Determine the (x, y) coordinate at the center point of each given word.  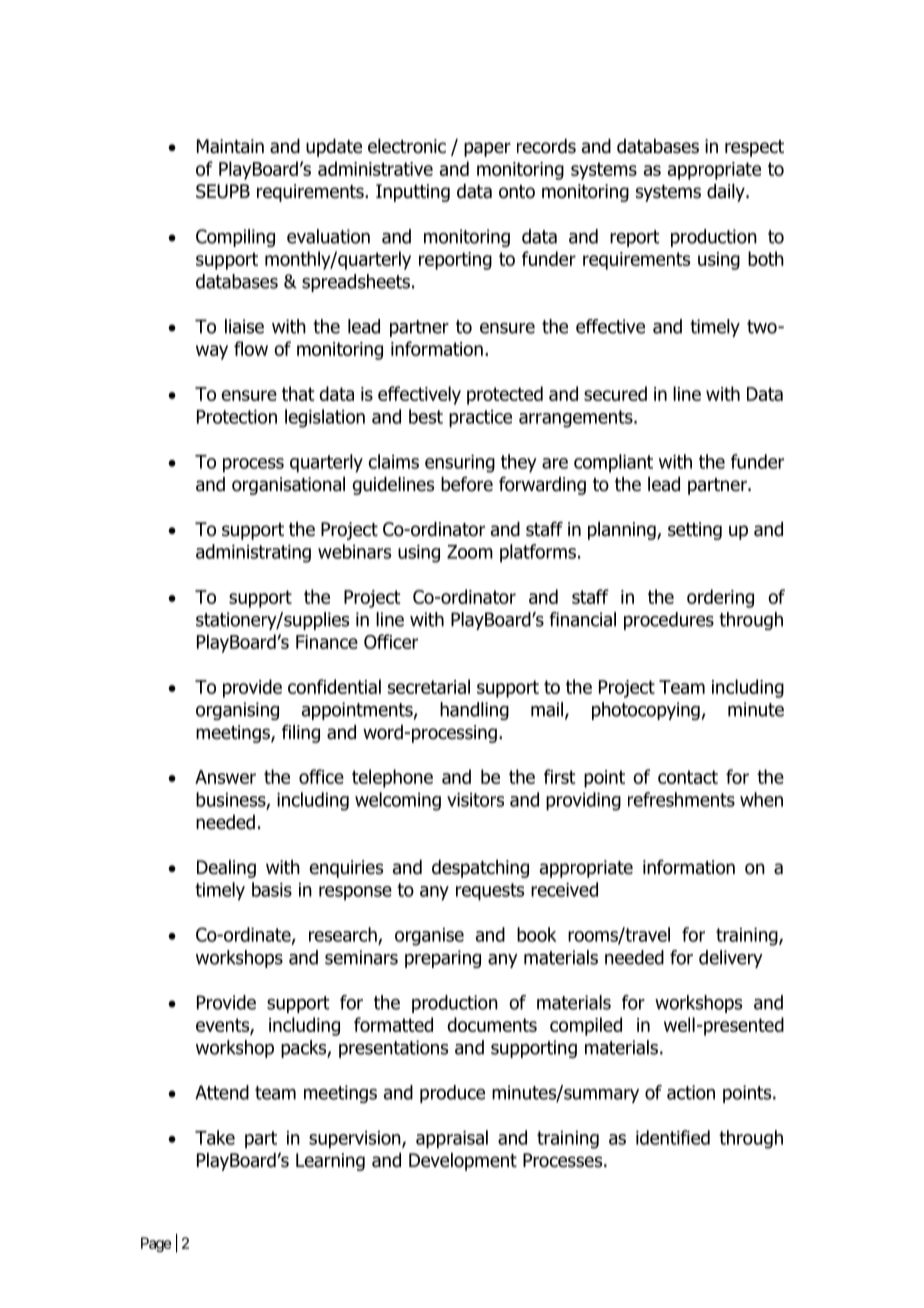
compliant (613, 463)
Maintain (230, 146)
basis (272, 889)
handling (474, 711)
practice (480, 419)
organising (237, 711)
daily (727, 193)
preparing (443, 959)
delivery (731, 959)
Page (156, 1244)
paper (487, 149)
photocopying (646, 711)
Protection (237, 417)
